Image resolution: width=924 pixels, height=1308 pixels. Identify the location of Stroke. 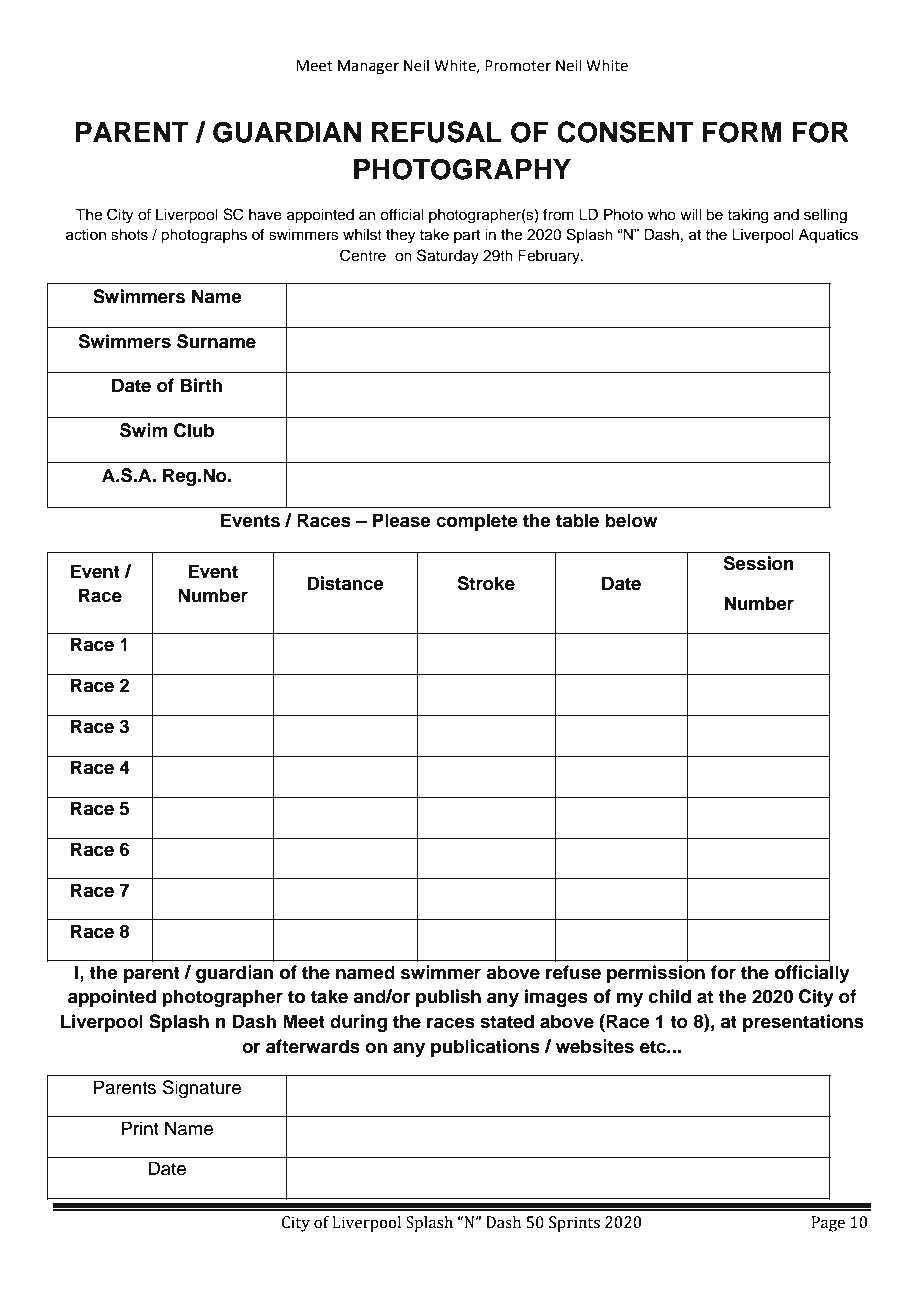
(486, 583).
